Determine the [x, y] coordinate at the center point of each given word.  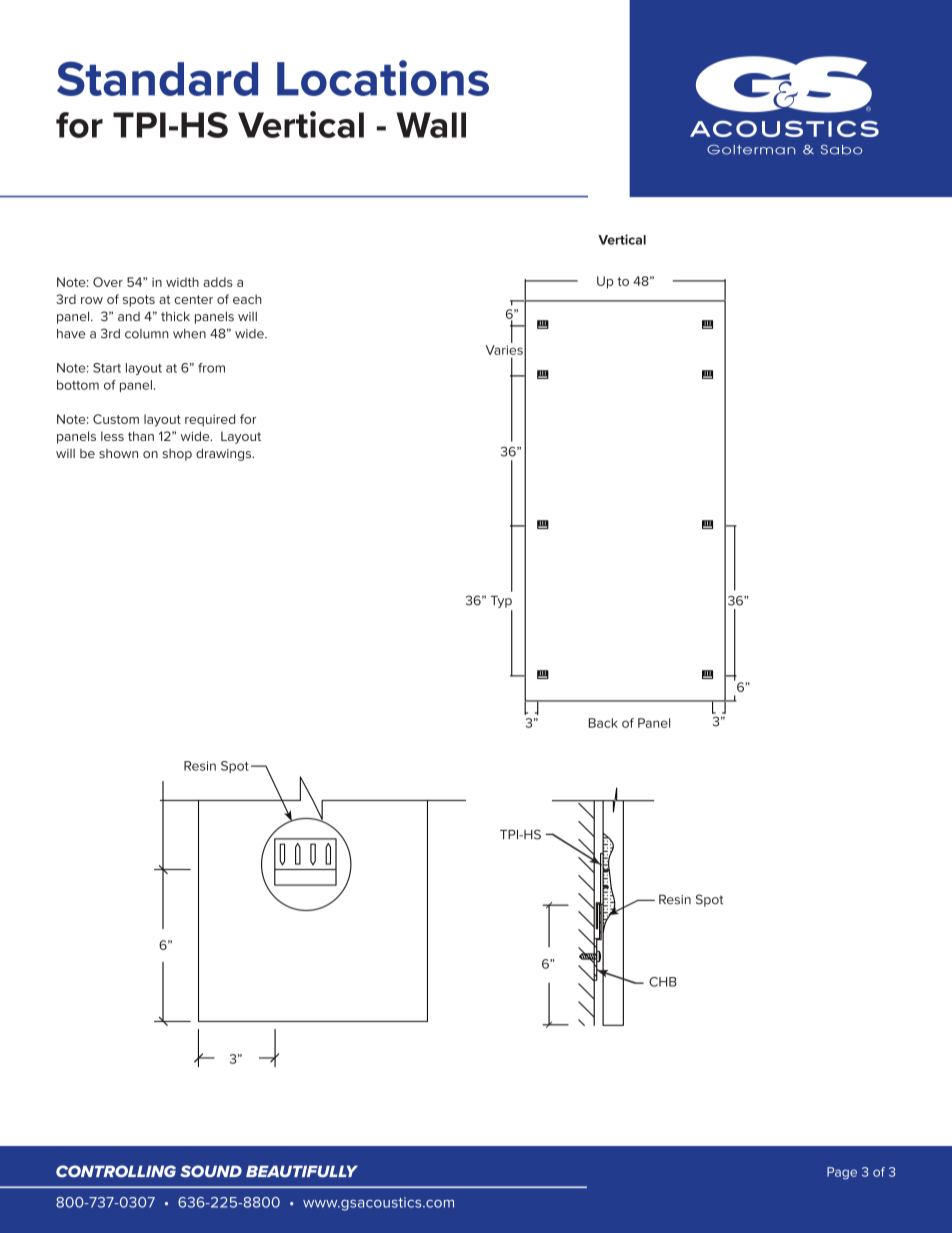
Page [842, 1173]
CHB [663, 982]
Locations [383, 78]
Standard [157, 78]
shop [177, 455]
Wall [431, 125]
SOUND [211, 1171]
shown [118, 453]
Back [603, 723]
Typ [501, 601]
